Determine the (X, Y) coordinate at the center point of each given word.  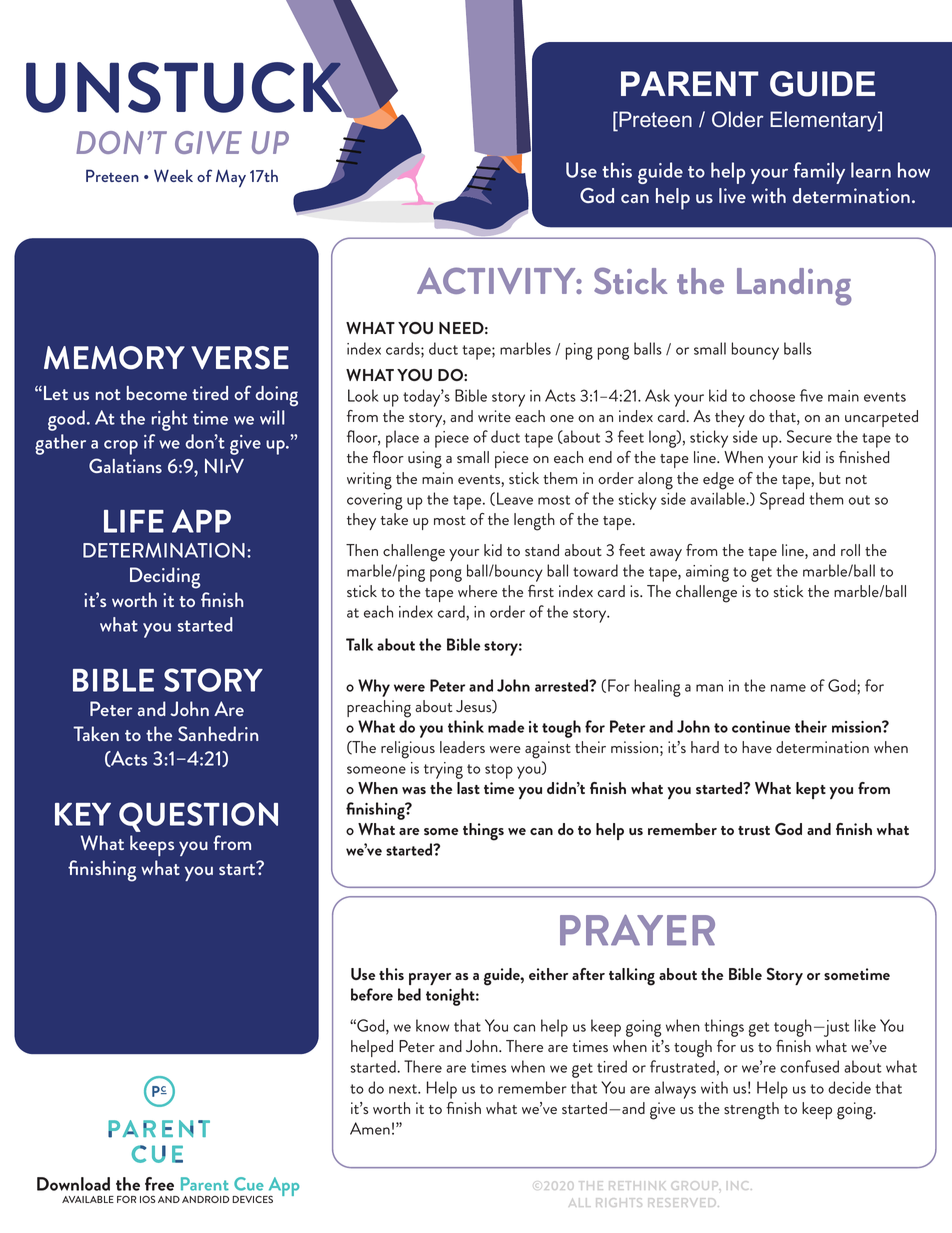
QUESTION (198, 817)
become (157, 393)
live (732, 195)
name (788, 688)
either (548, 974)
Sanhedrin (218, 733)
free (159, 1184)
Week (173, 175)
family (819, 173)
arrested (563, 685)
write (494, 416)
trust (754, 830)
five (811, 395)
